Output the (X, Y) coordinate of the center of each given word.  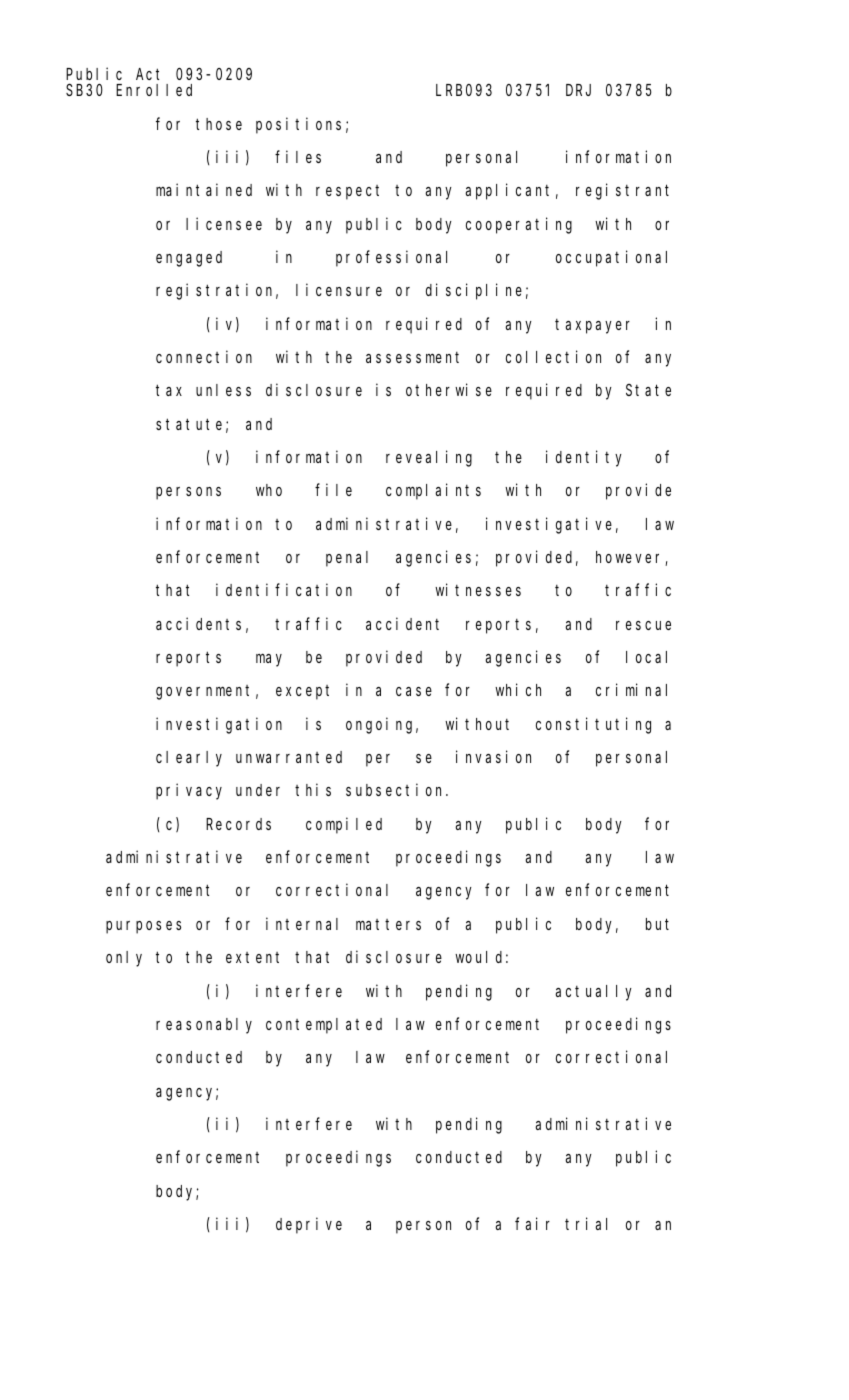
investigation (219, 725)
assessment (412, 357)
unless (223, 390)
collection (553, 356)
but (657, 924)
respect (347, 192)
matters (388, 924)
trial (586, 1223)
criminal (631, 690)
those (219, 124)
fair (532, 1223)
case (414, 691)
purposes (143, 927)
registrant (622, 192)
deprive (309, 1225)
